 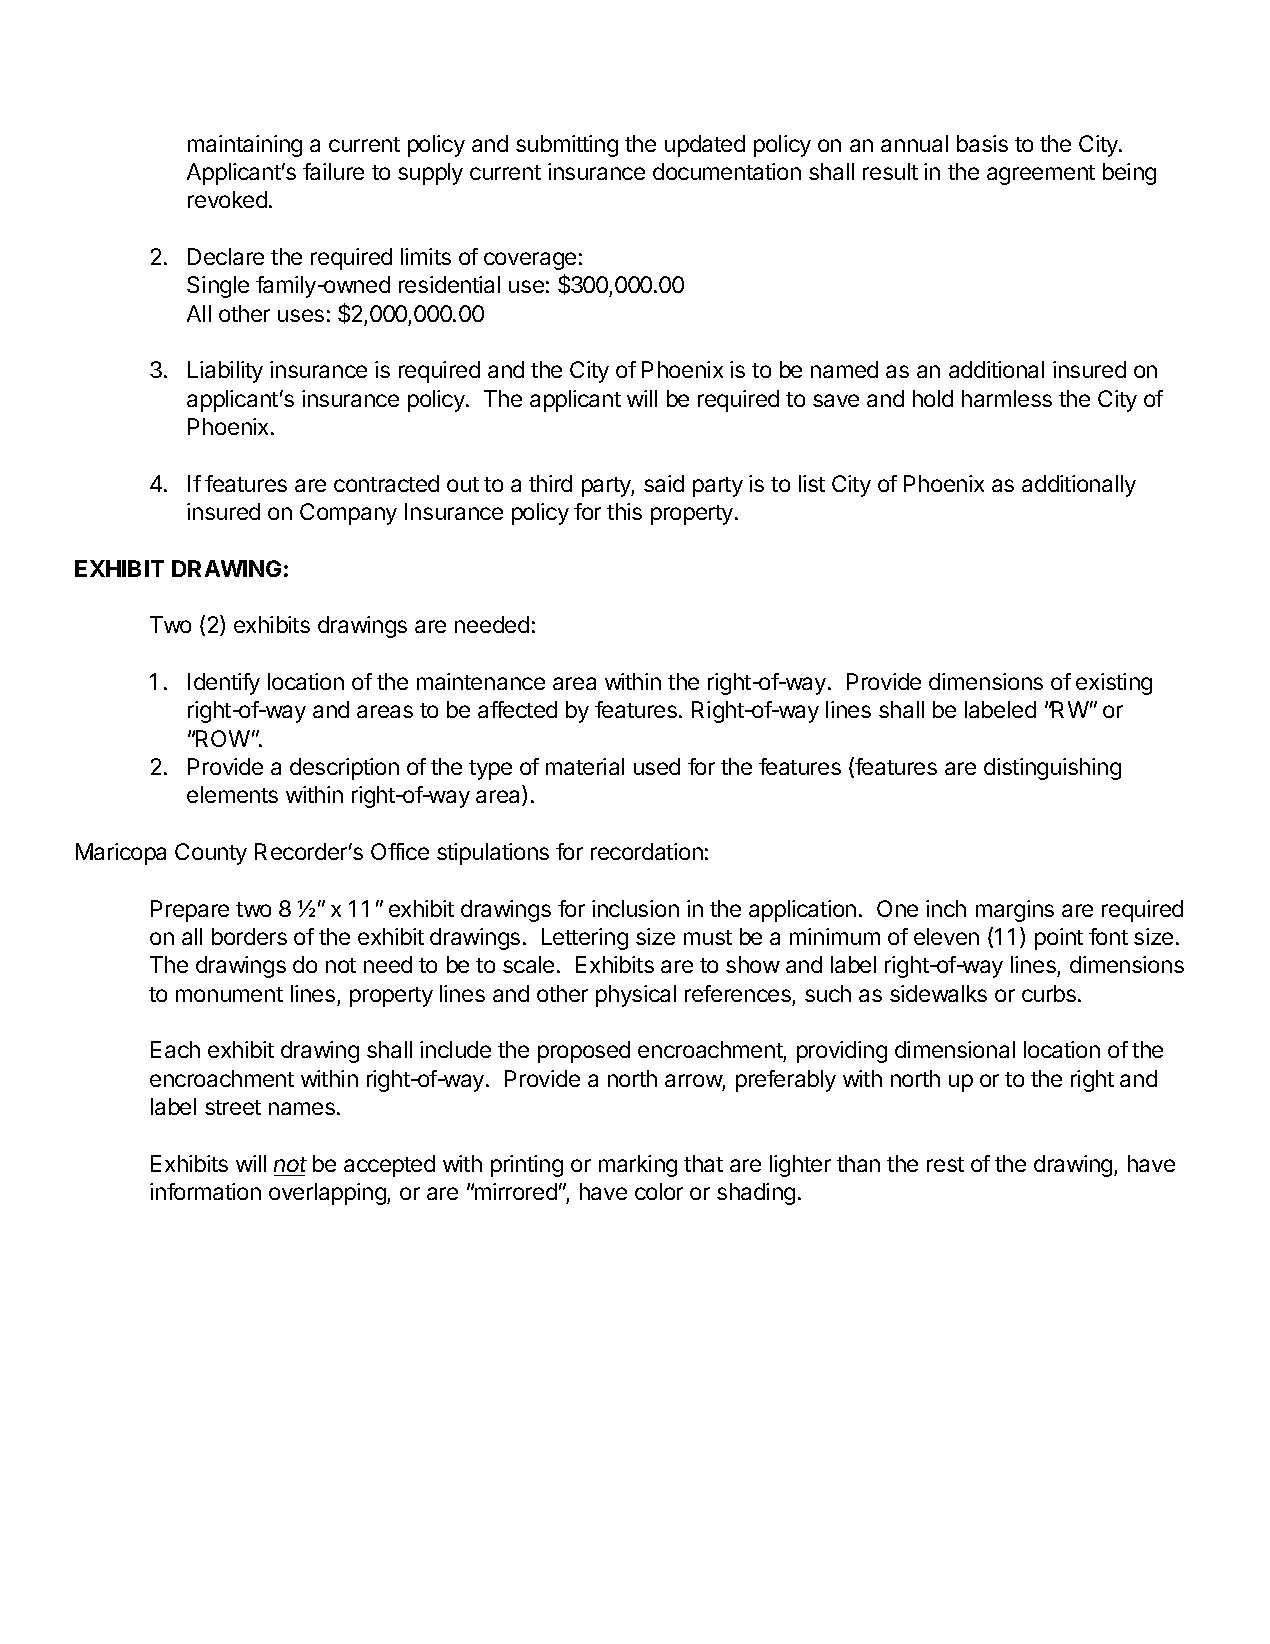 I want to click on revoked, so click(x=227, y=199).
